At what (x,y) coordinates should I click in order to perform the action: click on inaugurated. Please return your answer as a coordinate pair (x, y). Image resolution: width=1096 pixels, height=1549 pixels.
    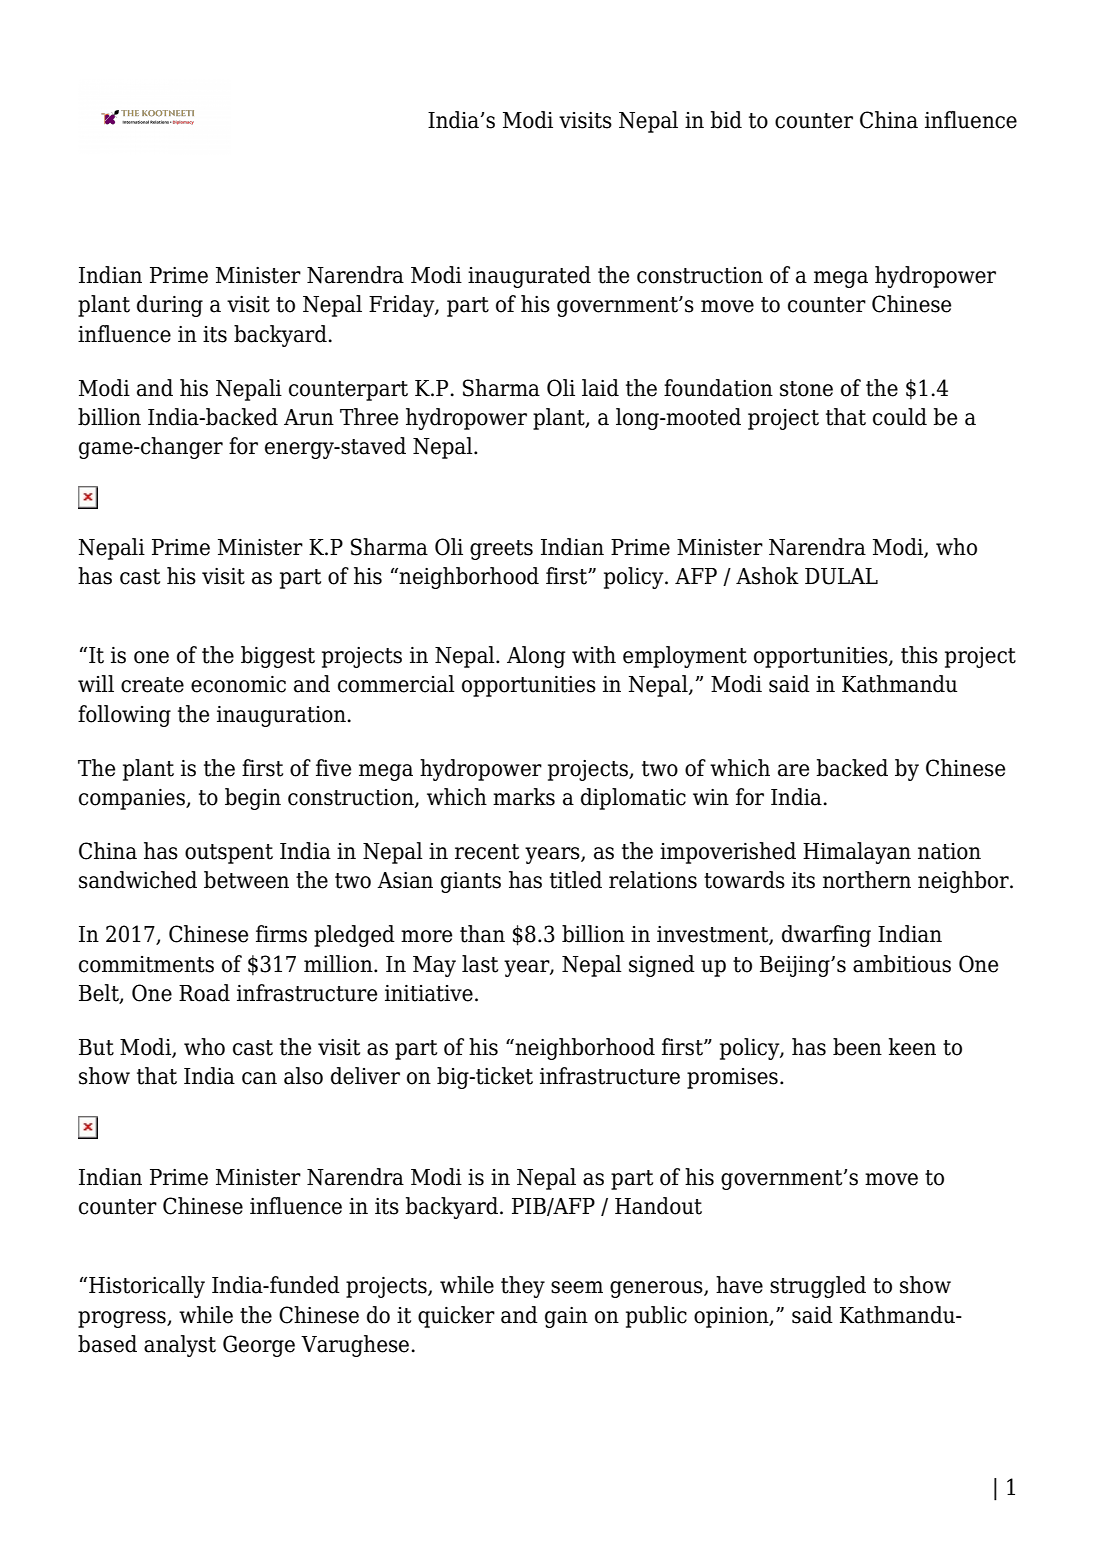
    Looking at the image, I should click on (529, 277).
